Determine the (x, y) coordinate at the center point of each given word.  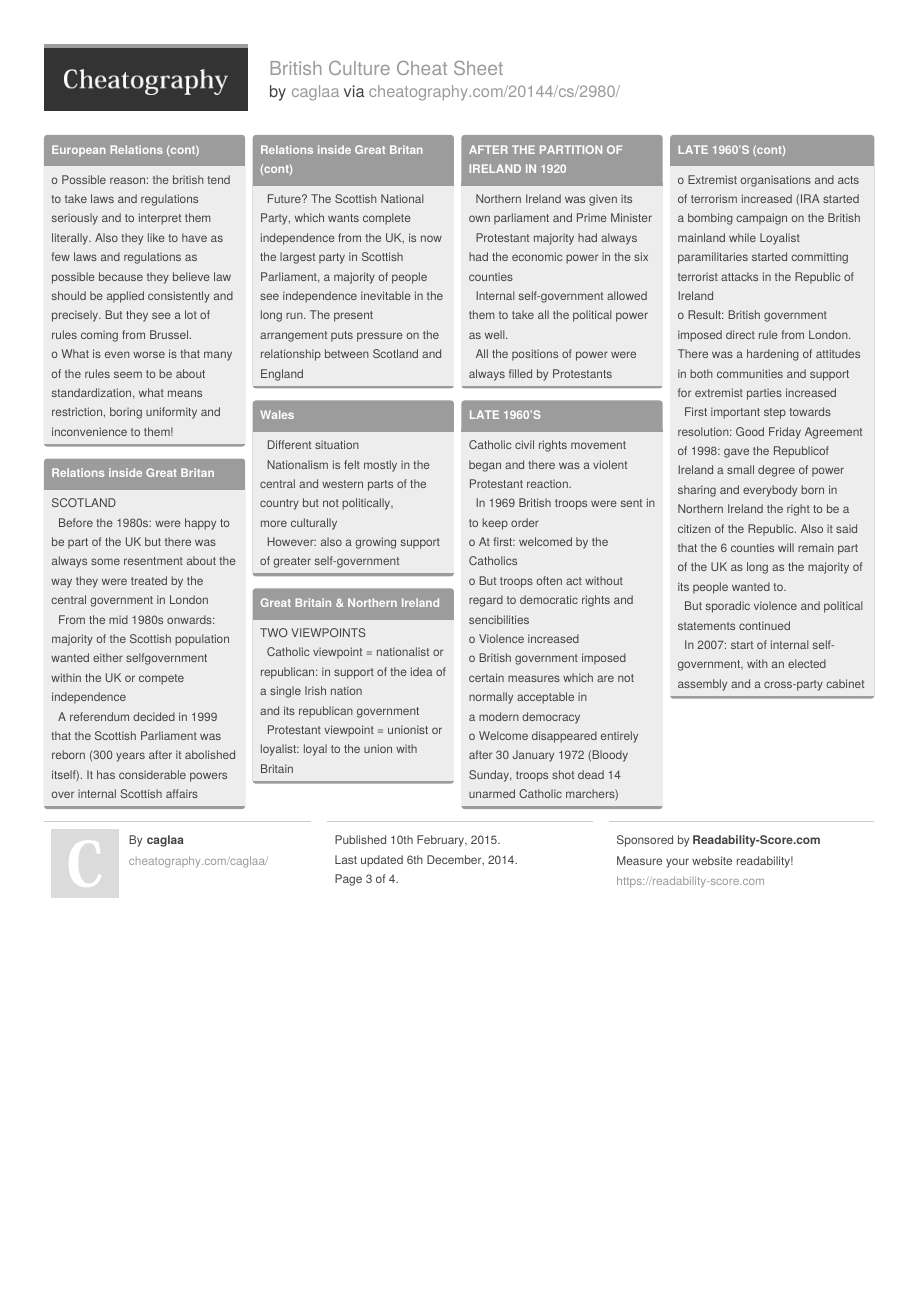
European (79, 151)
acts (848, 180)
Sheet (478, 68)
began (485, 466)
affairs (182, 793)
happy (200, 524)
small (740, 469)
